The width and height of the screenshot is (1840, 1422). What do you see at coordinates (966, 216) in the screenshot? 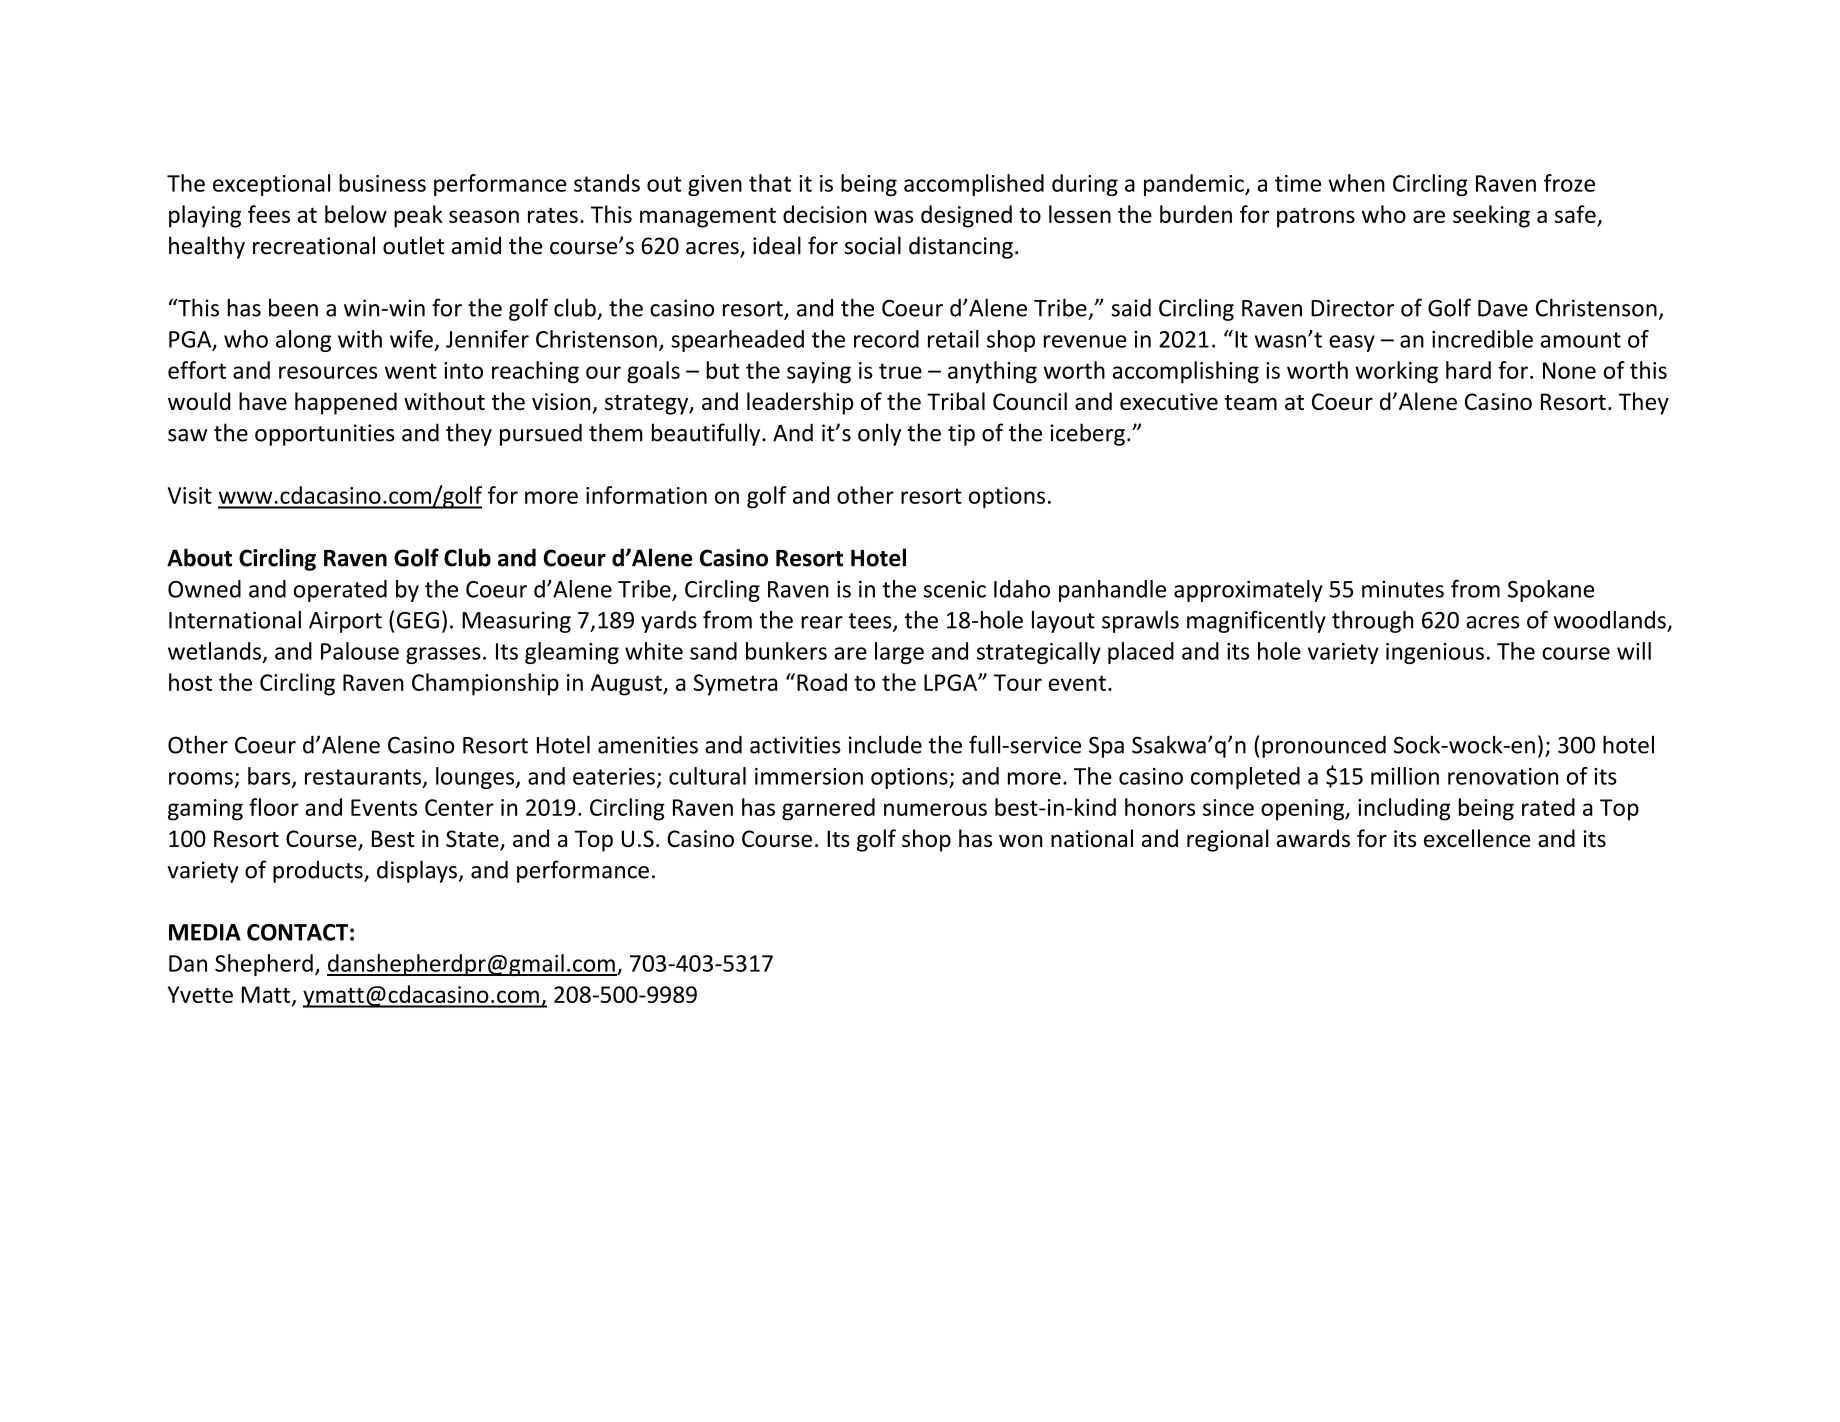
I see `designed` at bounding box center [966, 216].
